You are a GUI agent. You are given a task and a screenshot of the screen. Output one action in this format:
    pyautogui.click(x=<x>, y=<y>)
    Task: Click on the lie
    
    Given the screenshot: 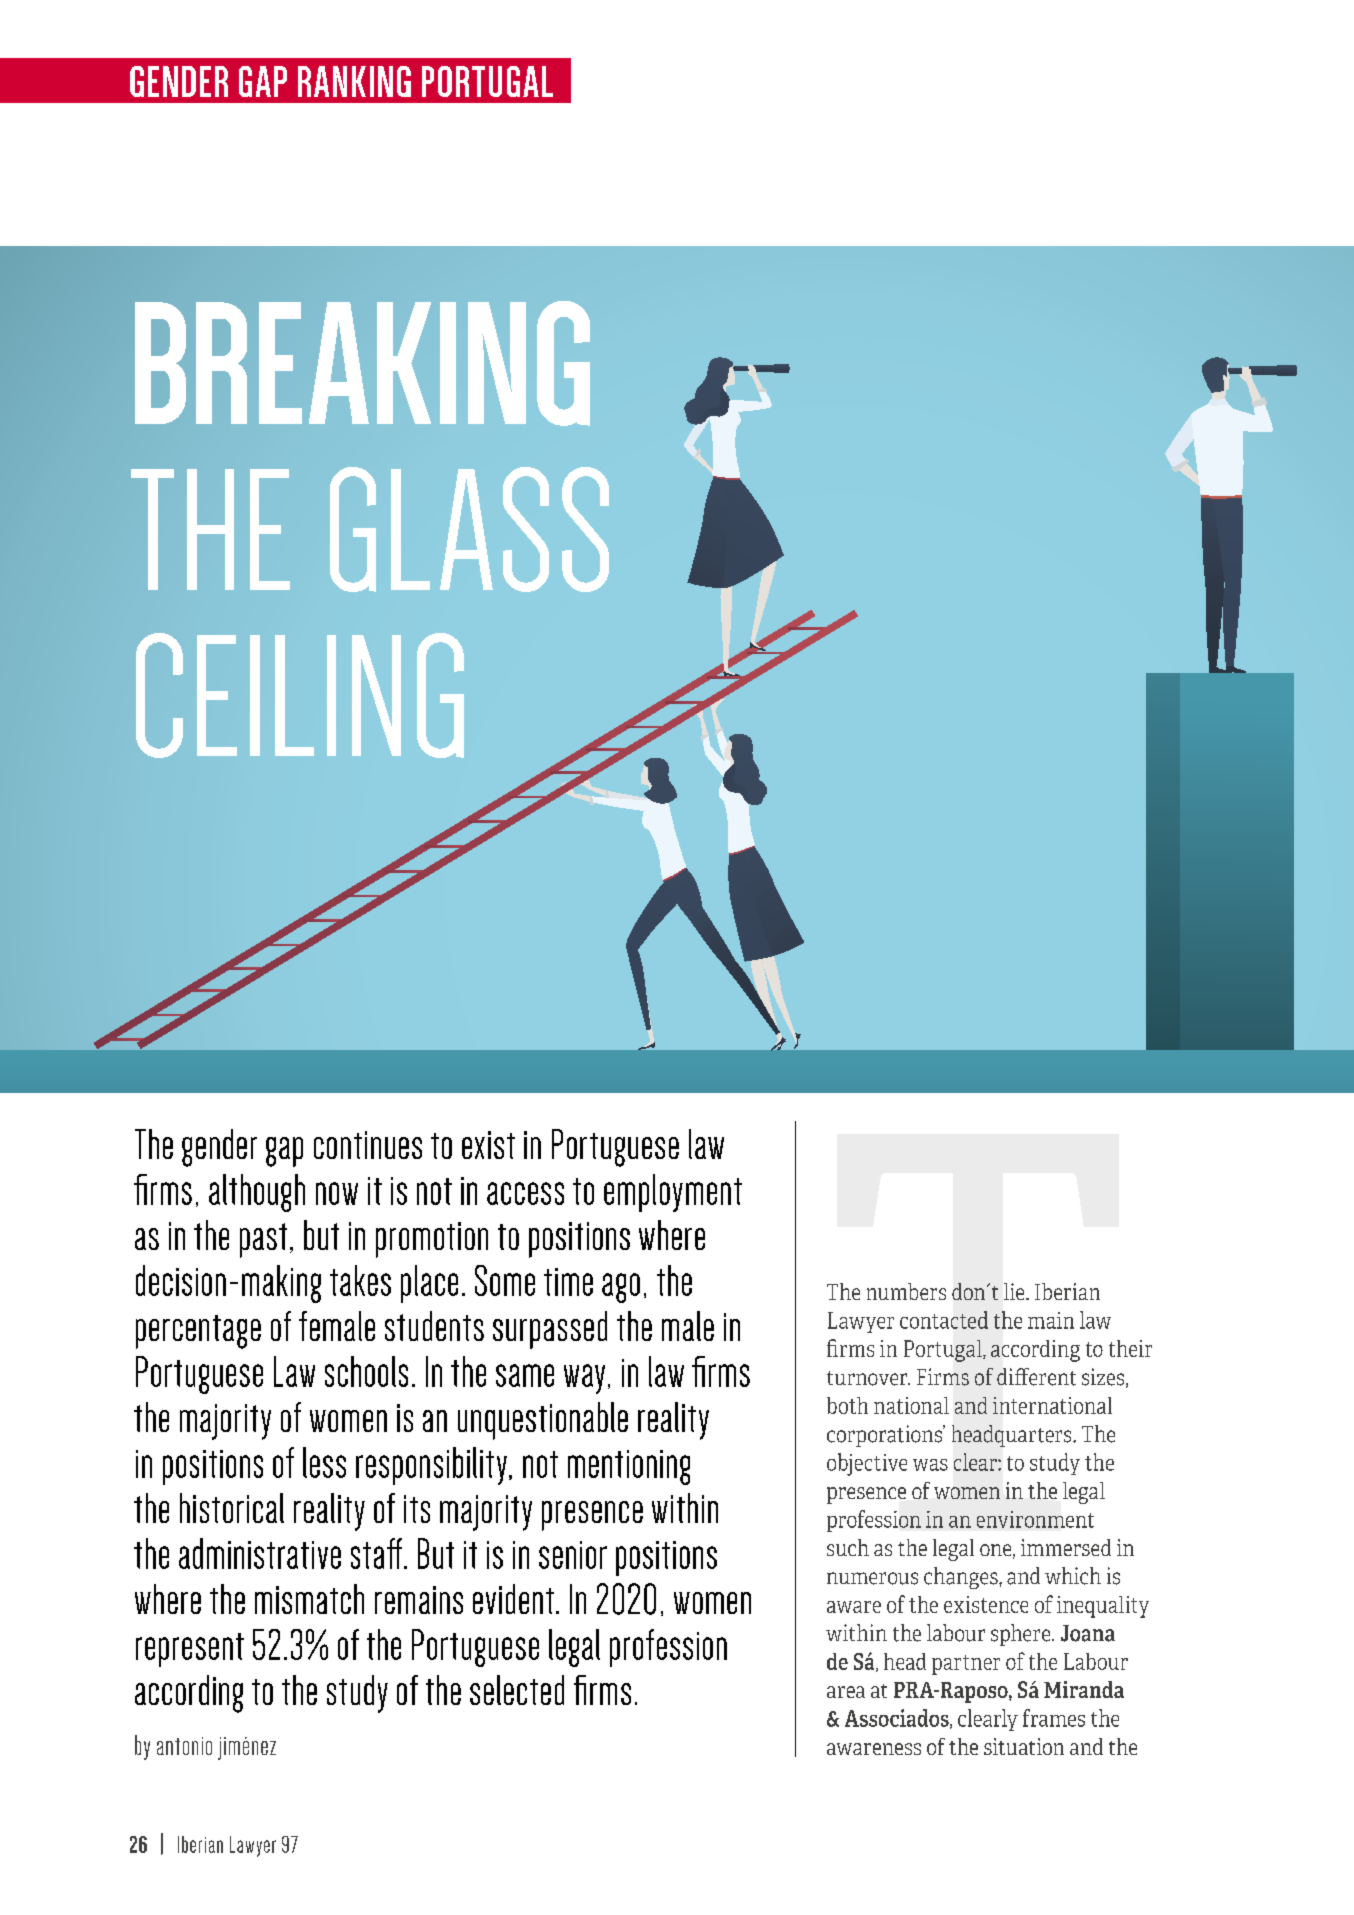 What is the action you would take?
    pyautogui.click(x=1015, y=1291)
